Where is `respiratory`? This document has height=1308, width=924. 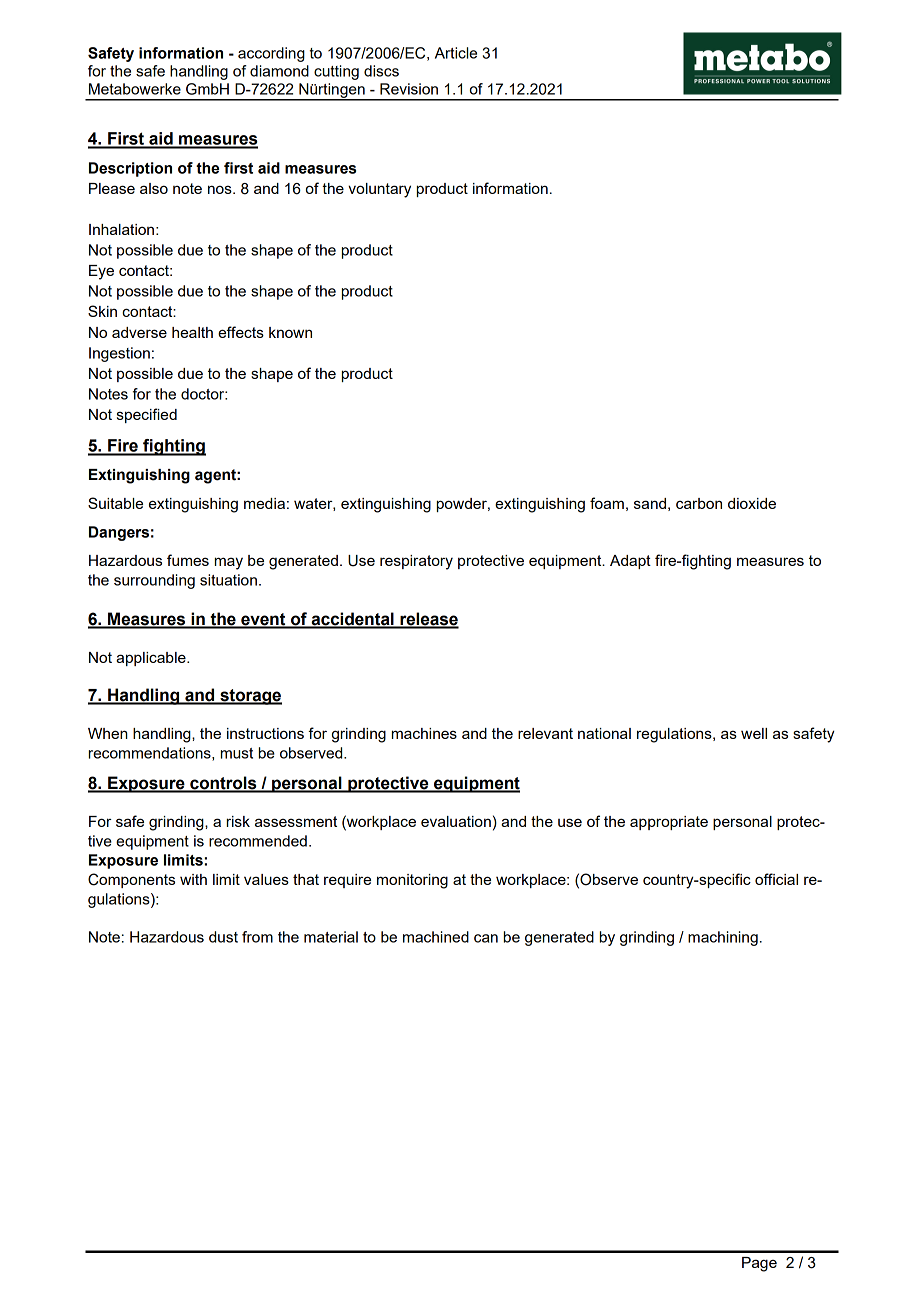
respiratory is located at coordinates (416, 562).
